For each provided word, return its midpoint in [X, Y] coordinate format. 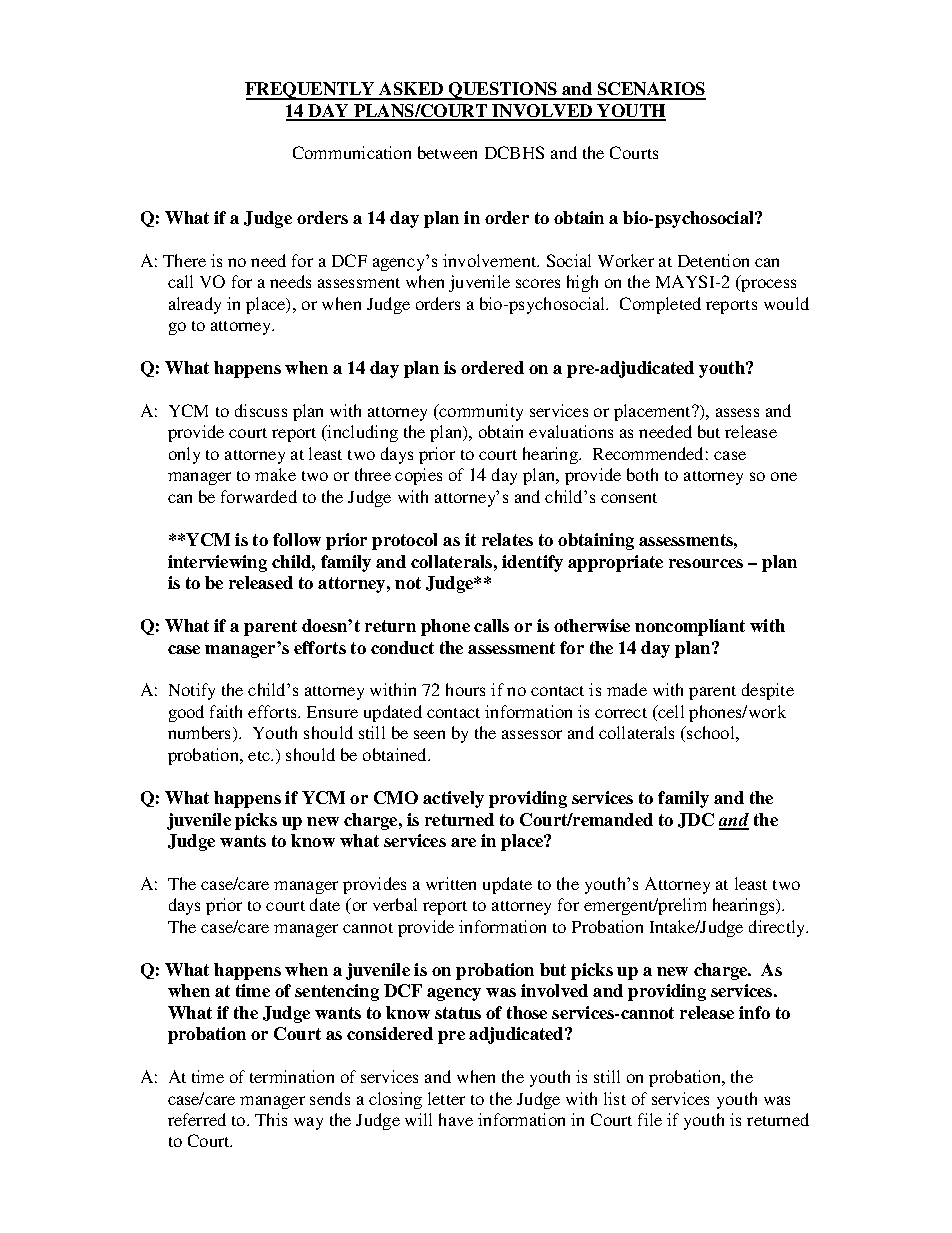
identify [532, 563]
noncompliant [690, 627]
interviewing [217, 563]
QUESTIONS [503, 91]
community [480, 412]
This [271, 1119]
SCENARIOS [651, 90]
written [451, 883]
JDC [696, 820]
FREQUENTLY [311, 91]
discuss [261, 410]
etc [260, 756]
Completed [660, 305]
